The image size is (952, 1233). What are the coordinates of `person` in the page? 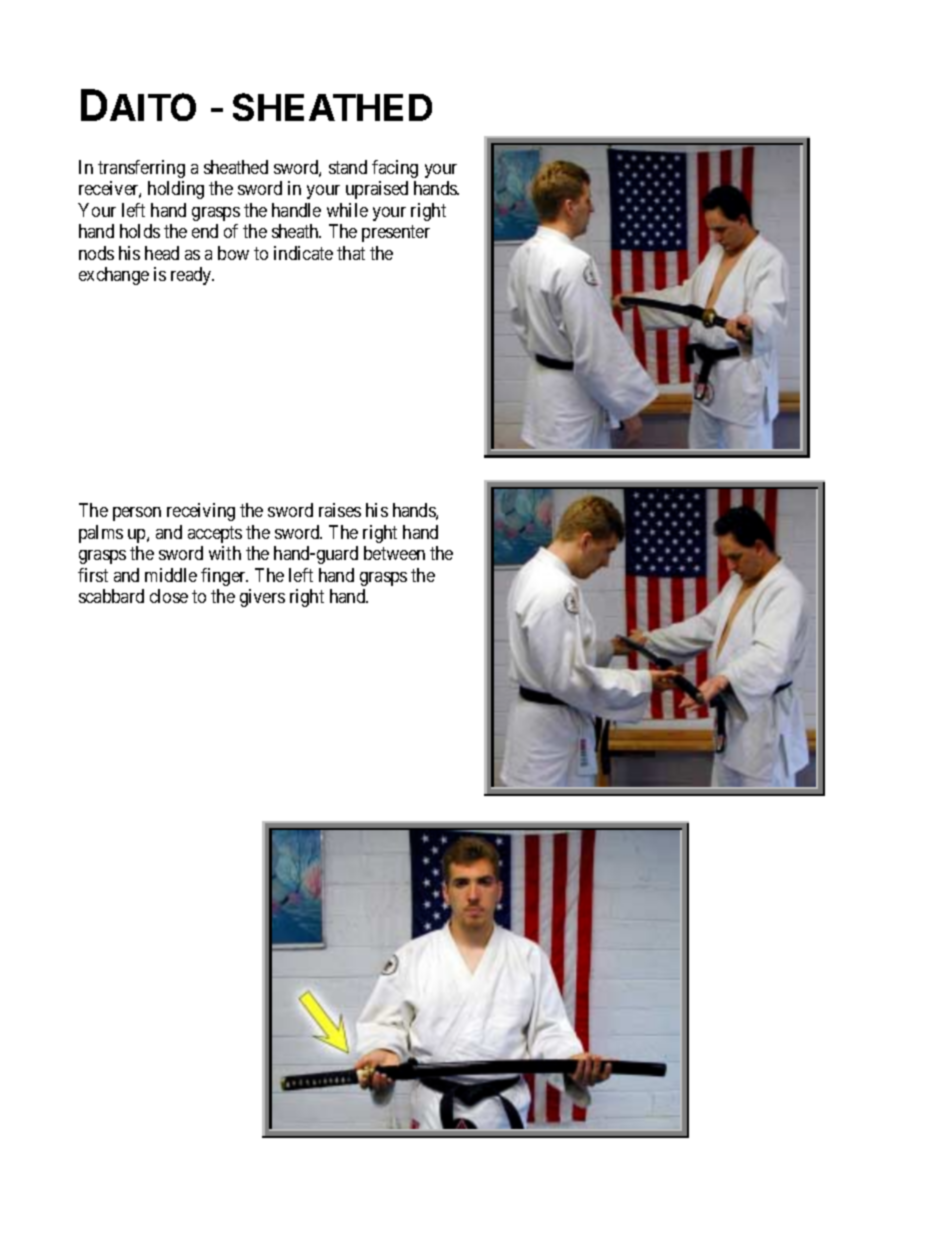 It's located at (137, 514).
